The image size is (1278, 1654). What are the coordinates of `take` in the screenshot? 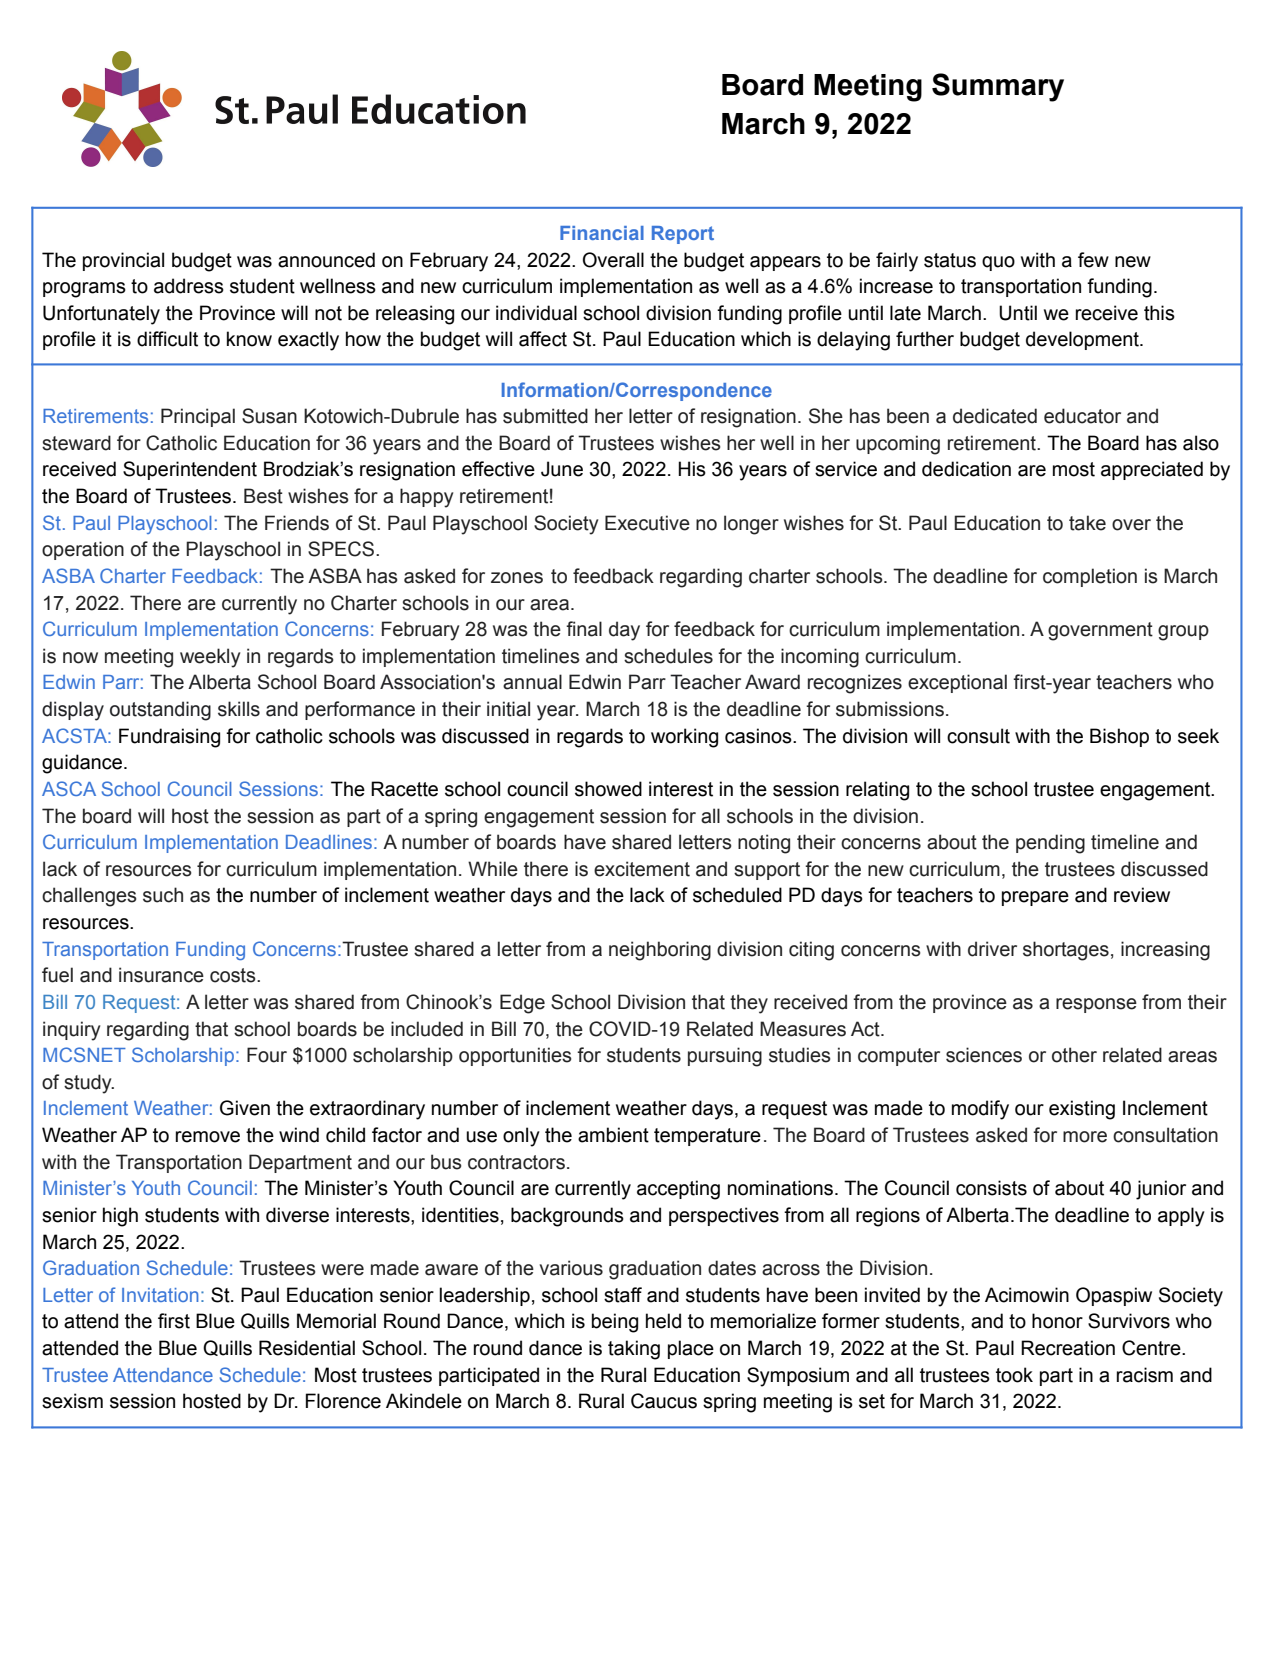 It's located at (1087, 523).
